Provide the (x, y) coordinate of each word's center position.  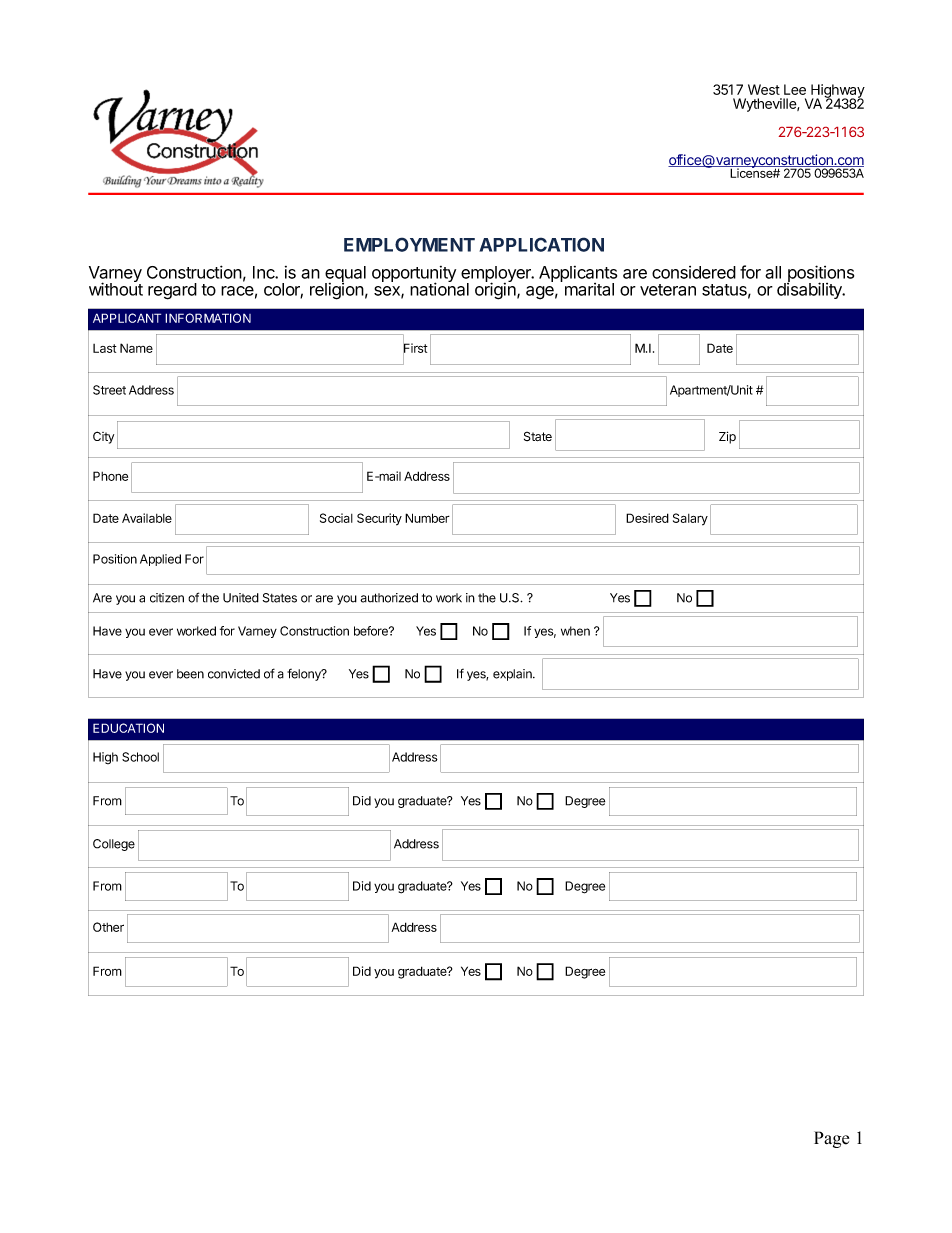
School (140, 757)
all (773, 272)
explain (513, 675)
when (575, 631)
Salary (690, 519)
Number (427, 518)
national (439, 288)
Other (108, 927)
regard (172, 291)
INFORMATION (208, 318)
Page (831, 1139)
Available (147, 518)
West (764, 89)
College (114, 845)
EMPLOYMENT (409, 244)
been (190, 674)
